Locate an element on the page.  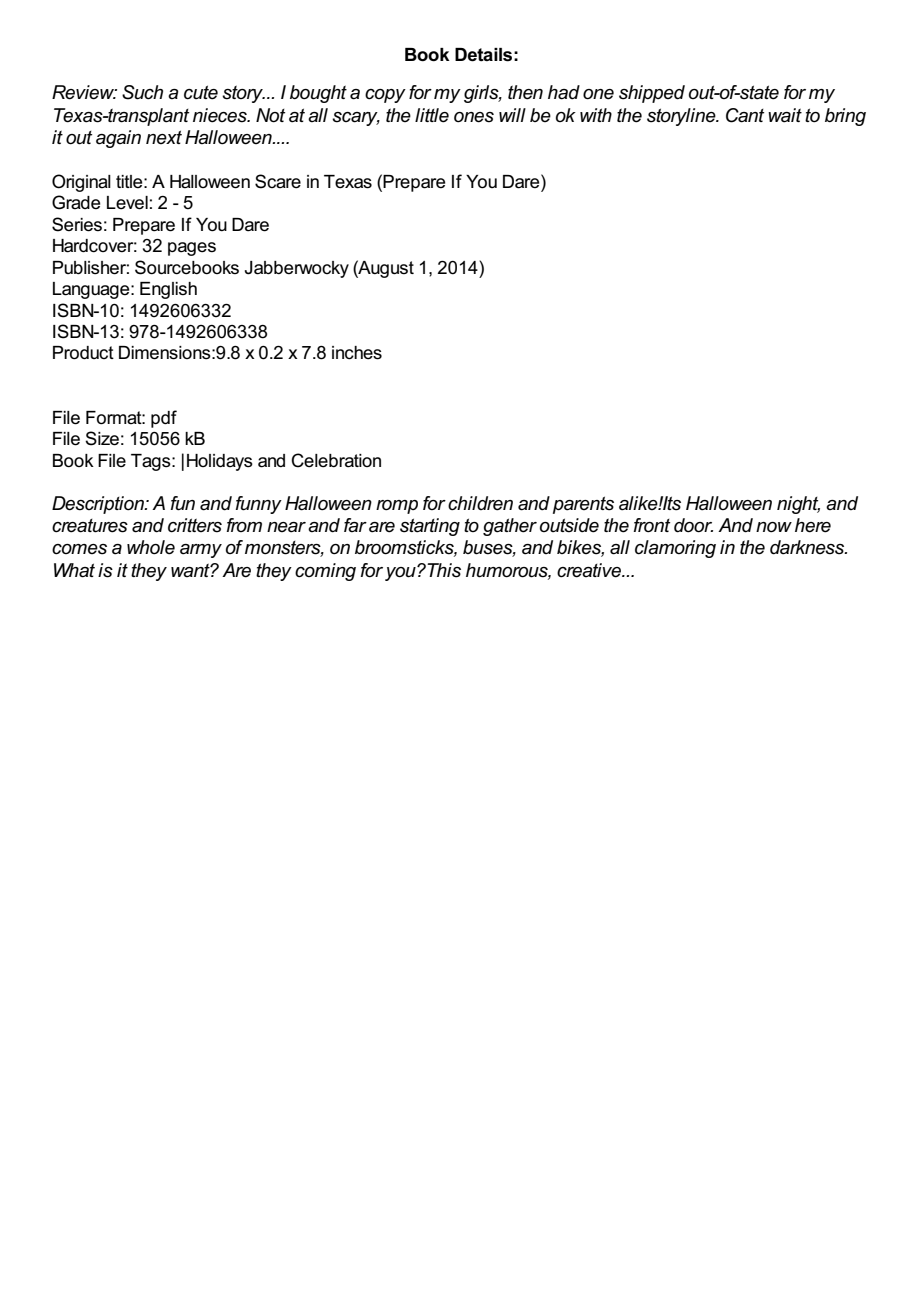
Size is located at coordinates (102, 438).
